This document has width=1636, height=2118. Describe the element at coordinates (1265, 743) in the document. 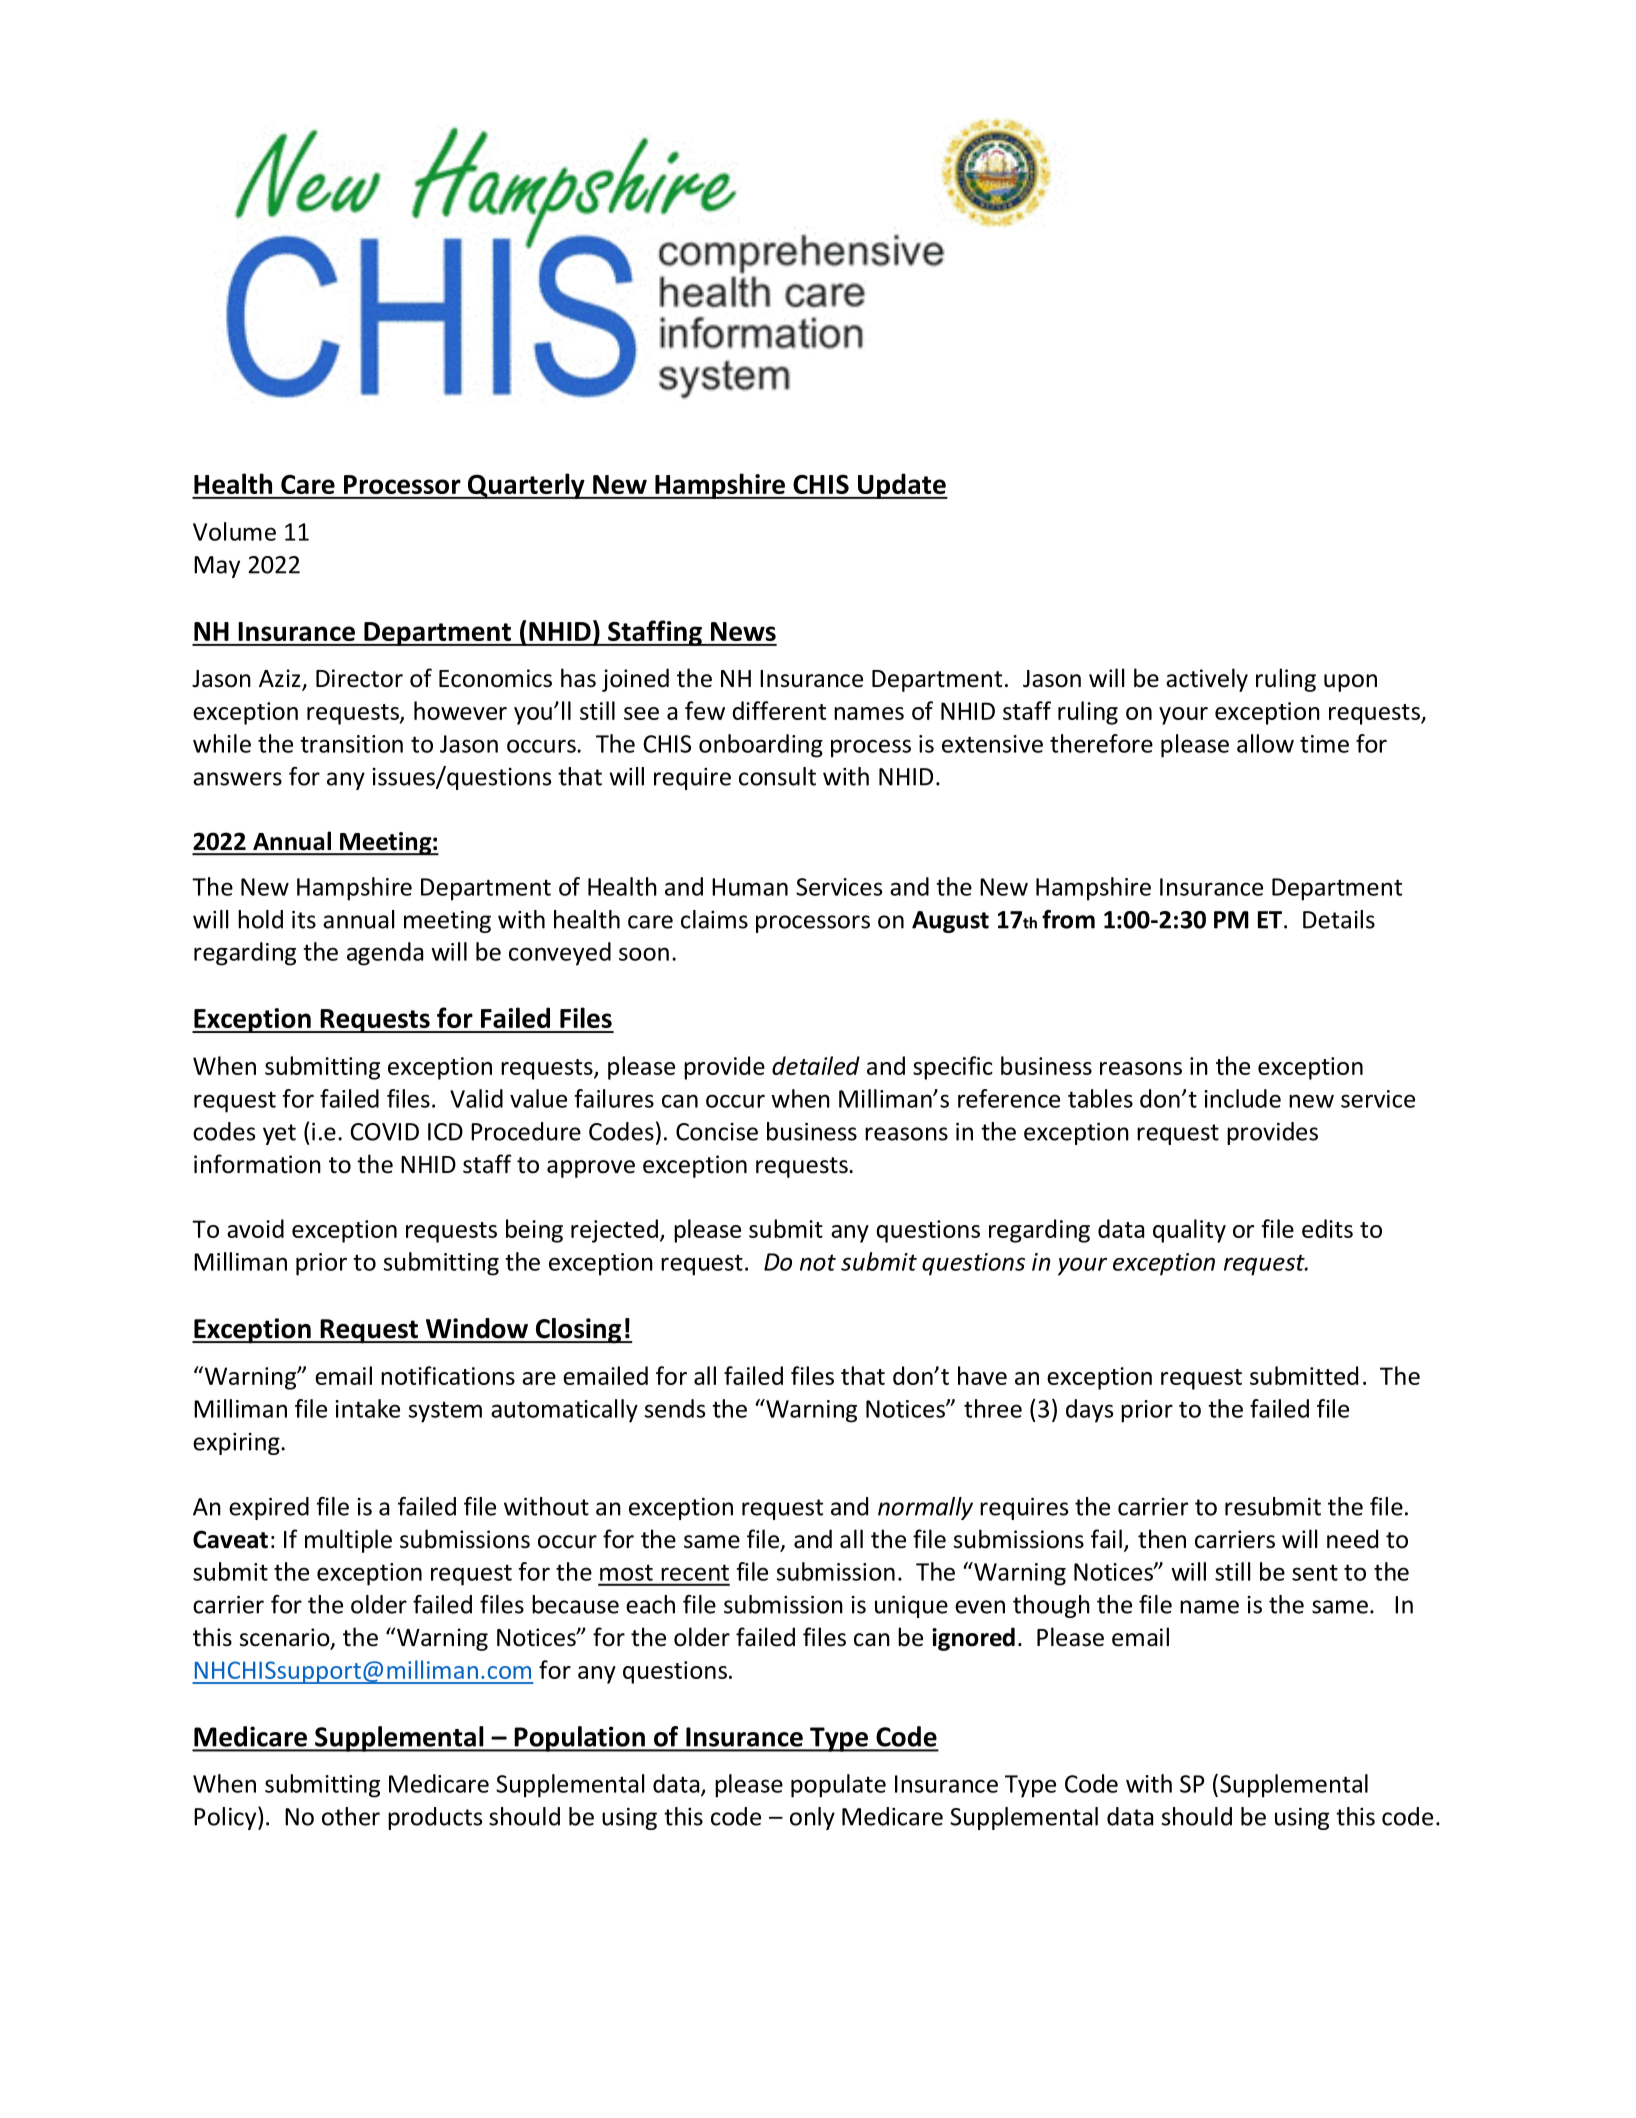

I see `allow` at that location.
